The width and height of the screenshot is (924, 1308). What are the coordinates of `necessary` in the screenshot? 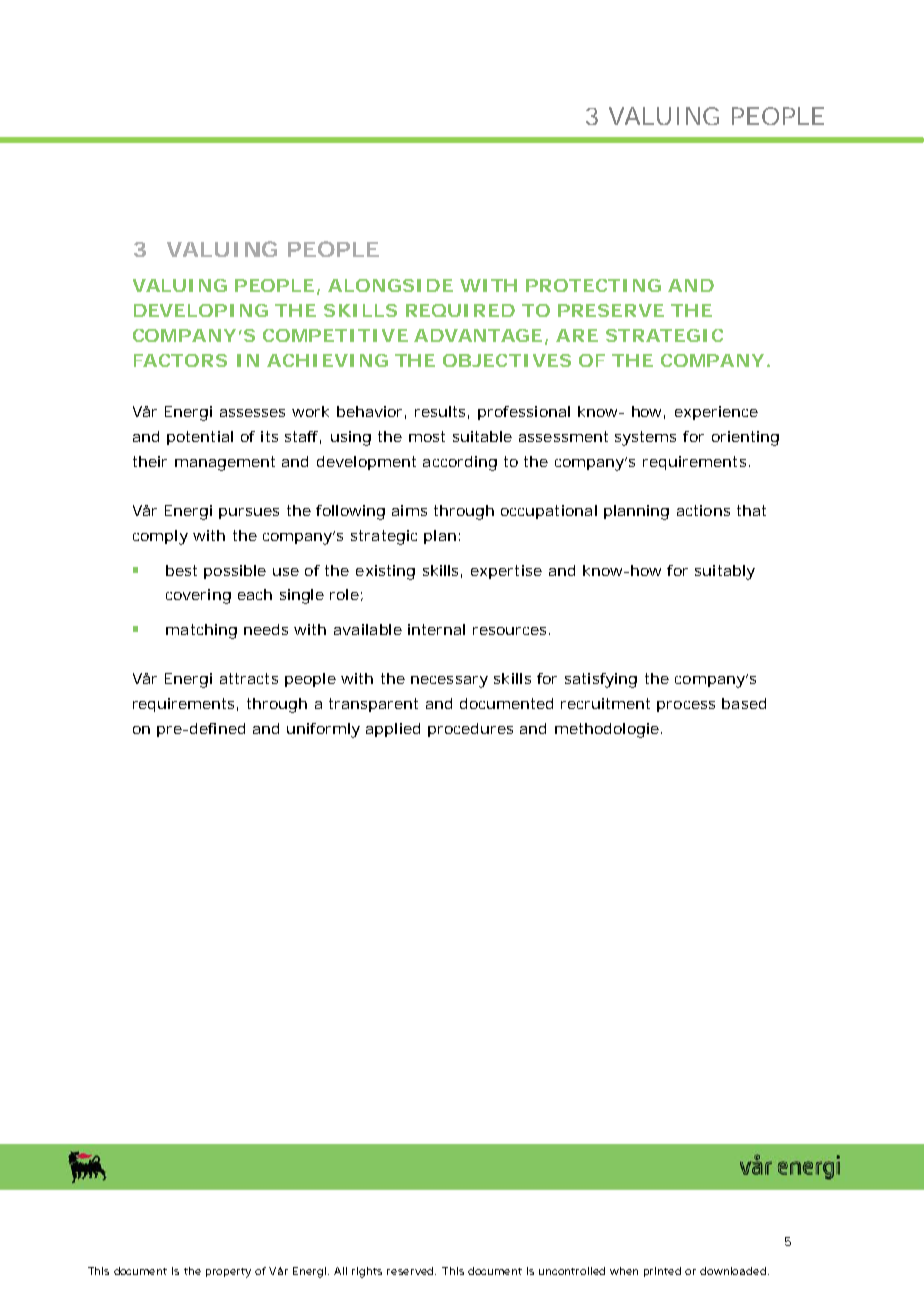 It's located at (449, 682).
